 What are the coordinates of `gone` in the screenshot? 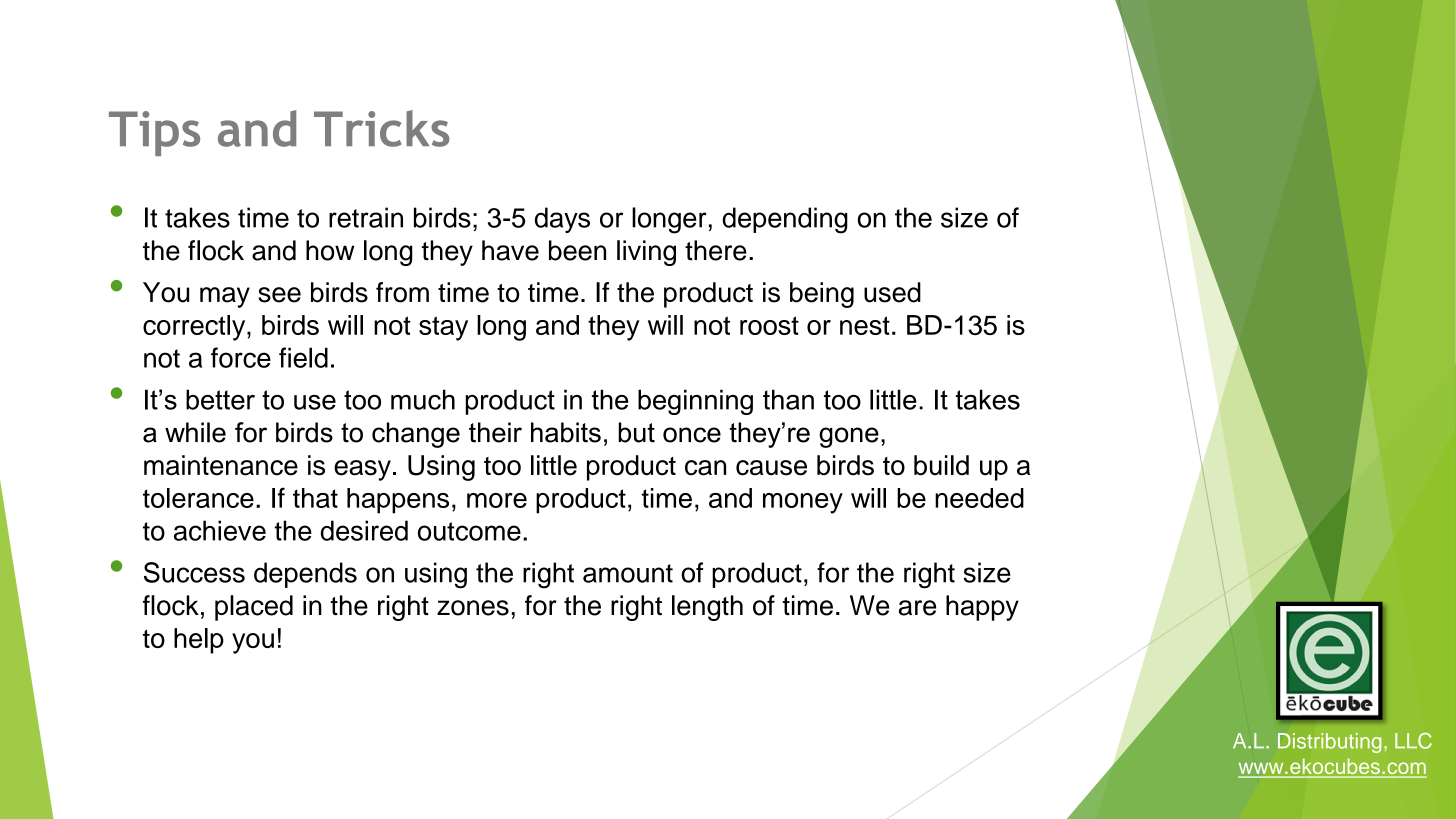 It's located at (849, 437).
